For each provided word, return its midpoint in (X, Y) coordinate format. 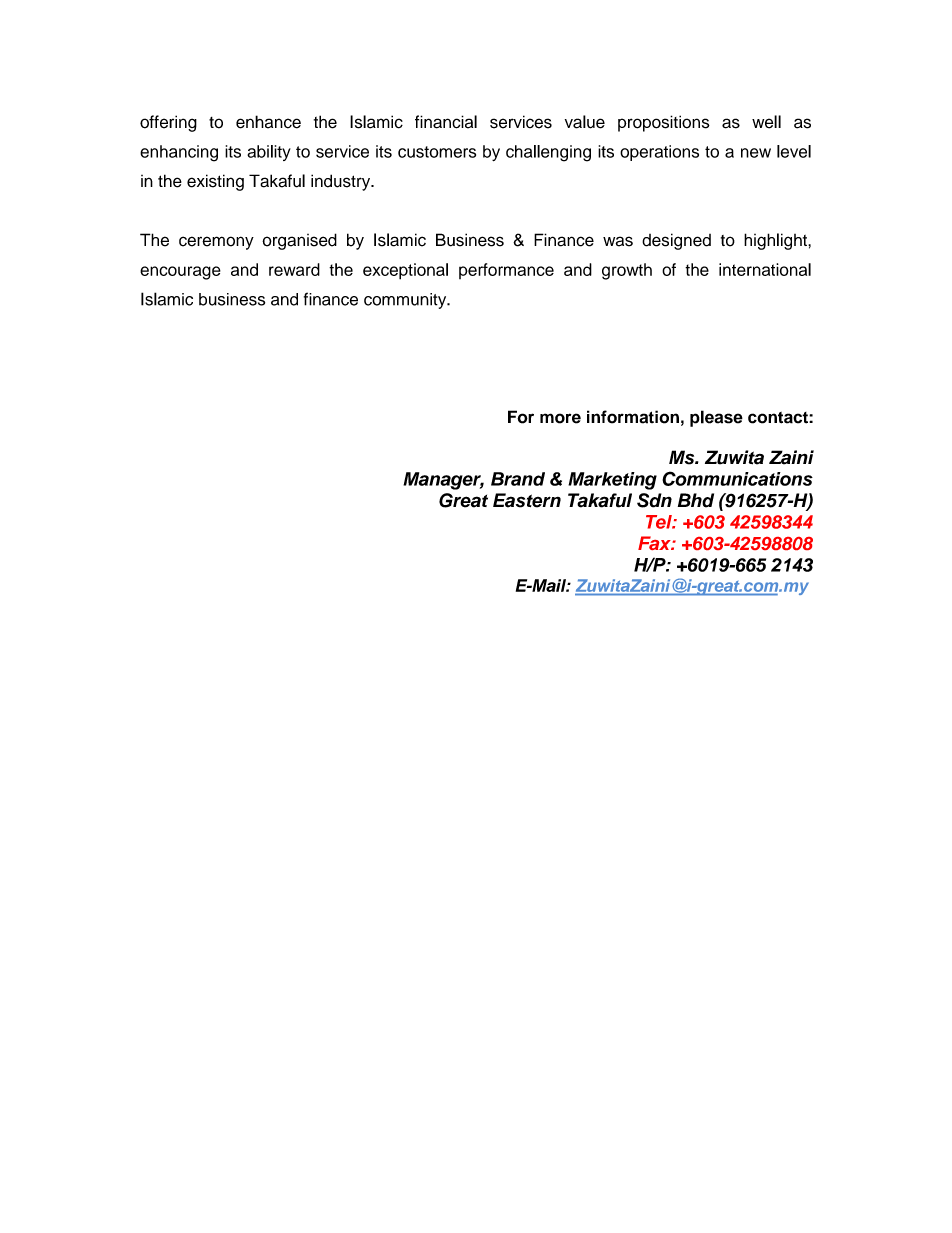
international (765, 269)
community (406, 301)
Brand (518, 479)
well (766, 122)
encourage (180, 273)
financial (446, 122)
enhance (268, 122)
